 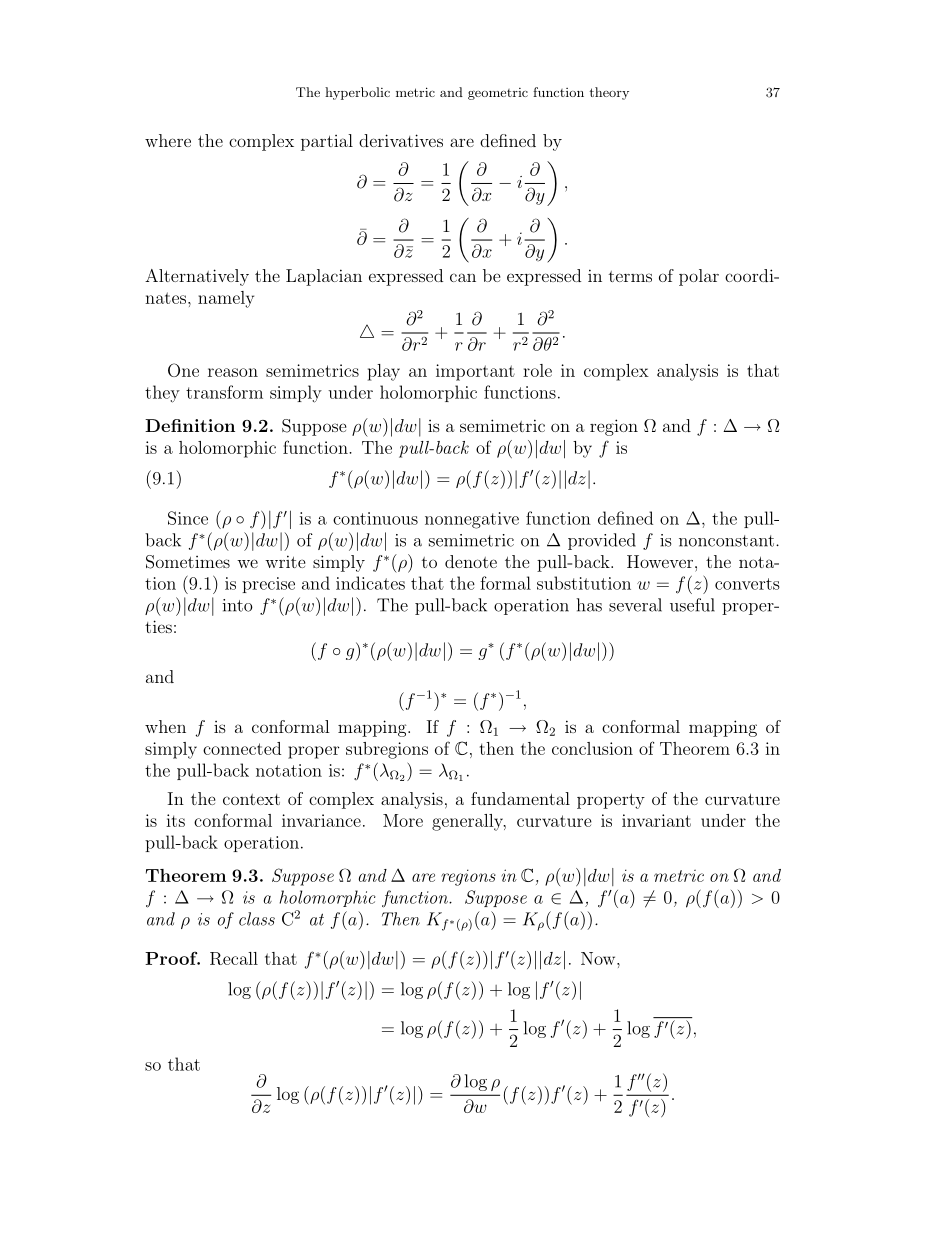 What do you see at coordinates (692, 605) in the image?
I see `useful` at bounding box center [692, 605].
